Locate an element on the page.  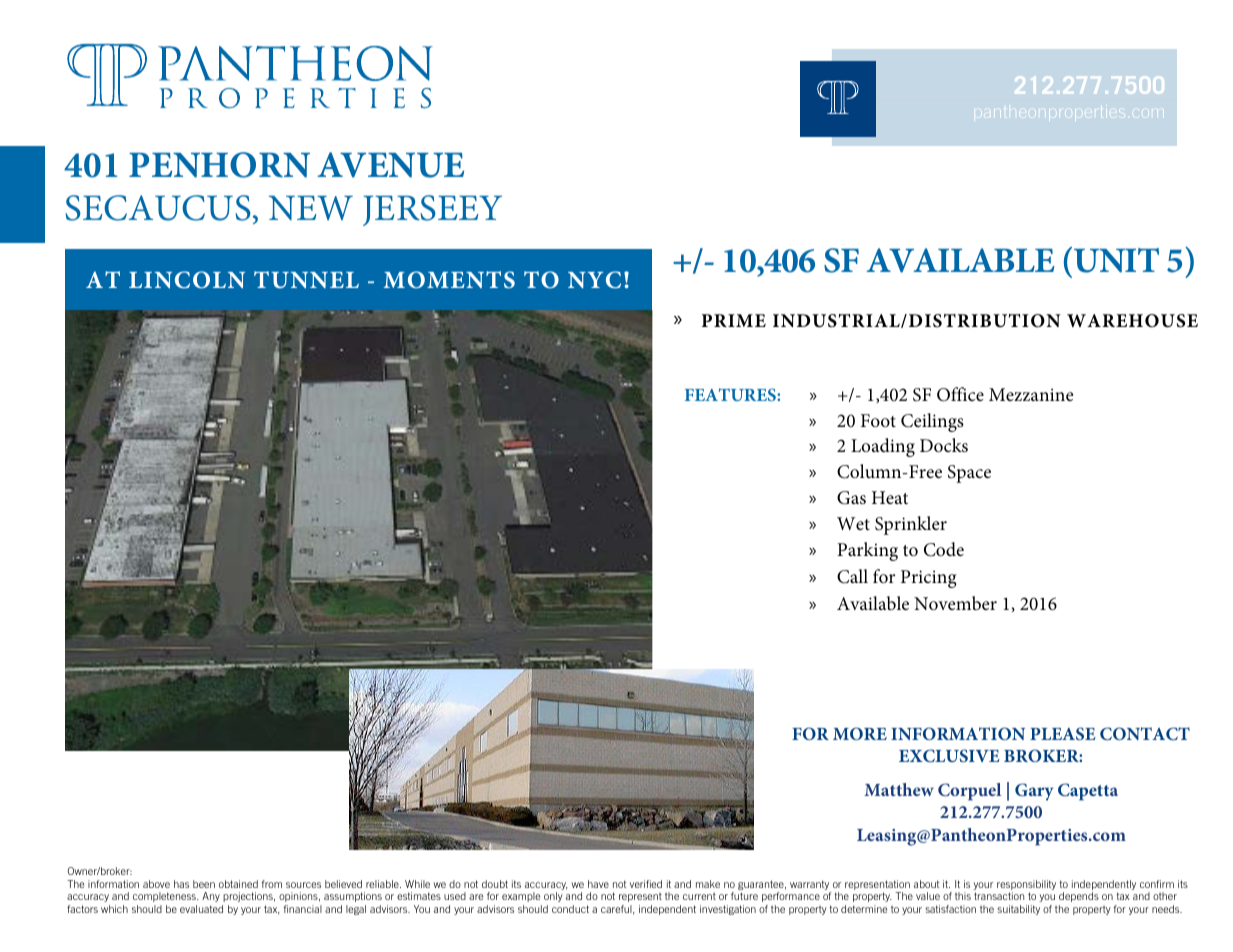
been is located at coordinates (204, 884).
